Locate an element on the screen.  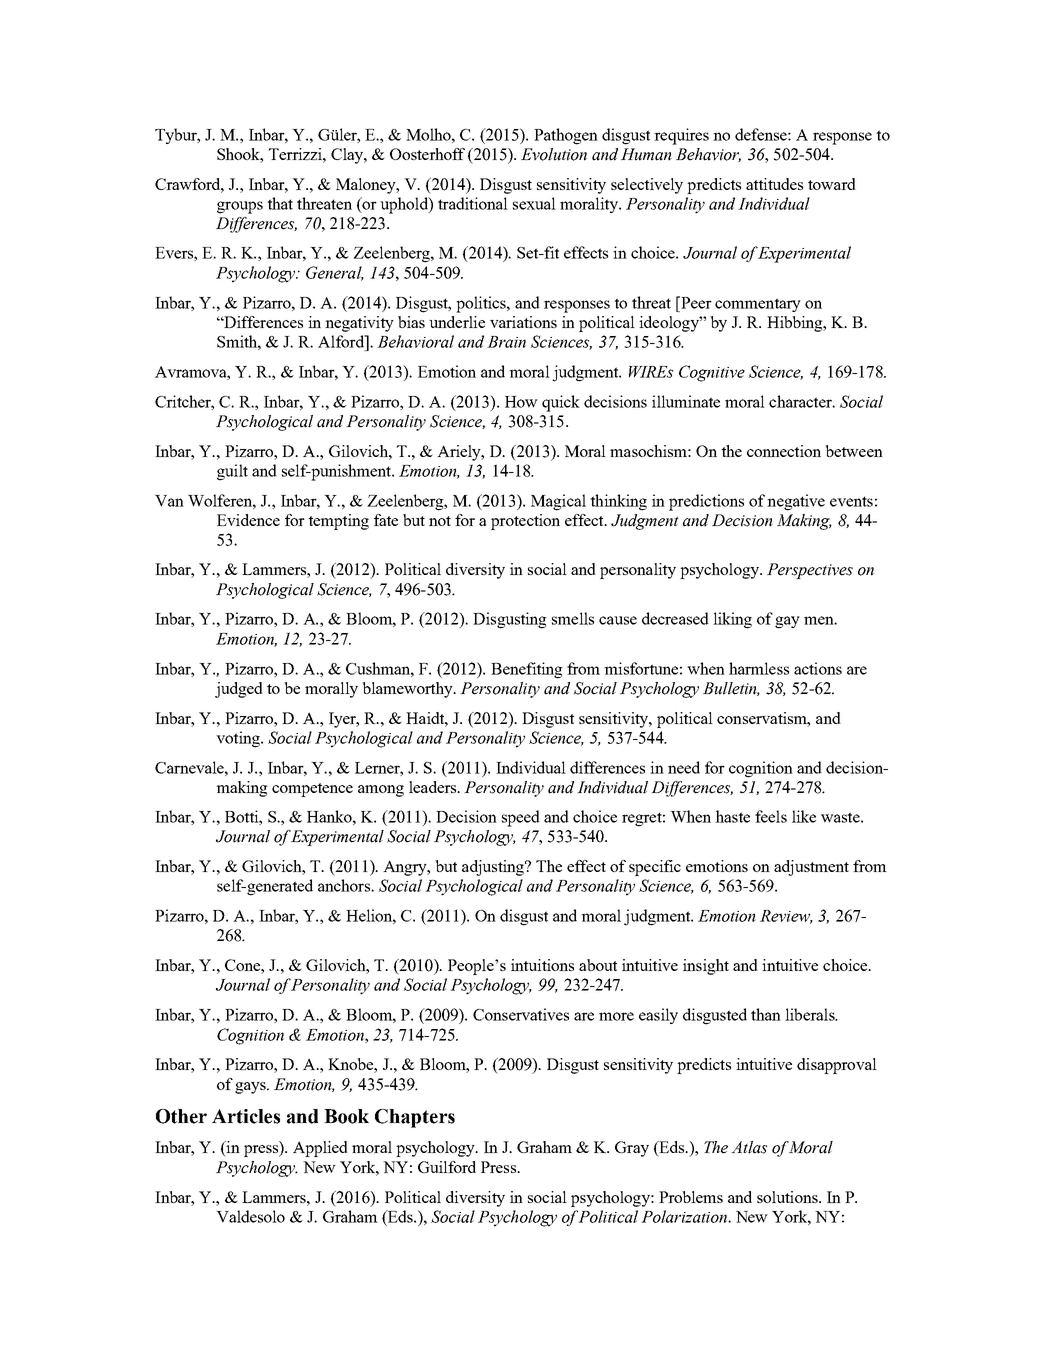
Evolution is located at coordinates (554, 154).
